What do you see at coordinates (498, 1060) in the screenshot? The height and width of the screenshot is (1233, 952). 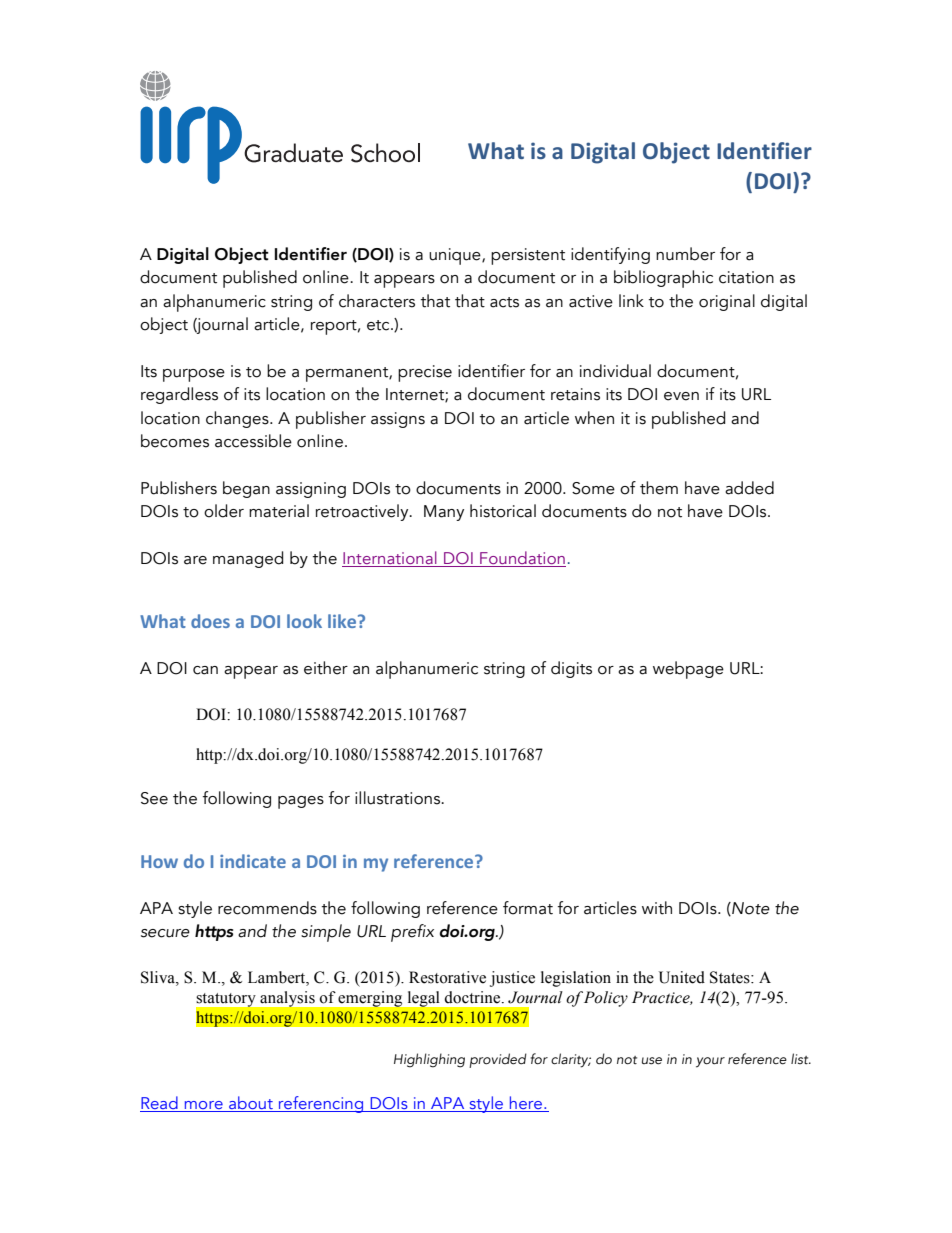 I see `provided` at bounding box center [498, 1060].
